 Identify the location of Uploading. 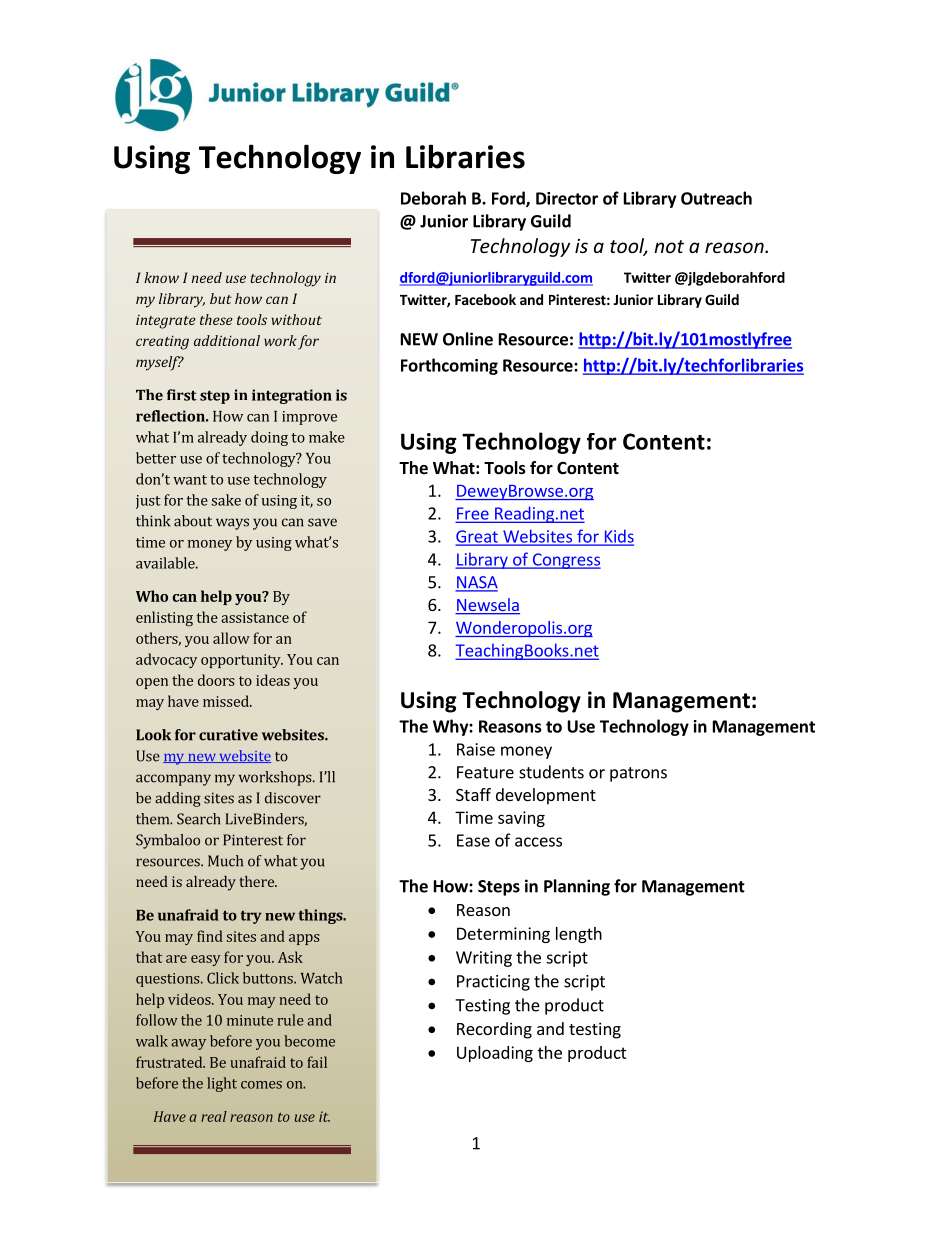
(495, 1054).
